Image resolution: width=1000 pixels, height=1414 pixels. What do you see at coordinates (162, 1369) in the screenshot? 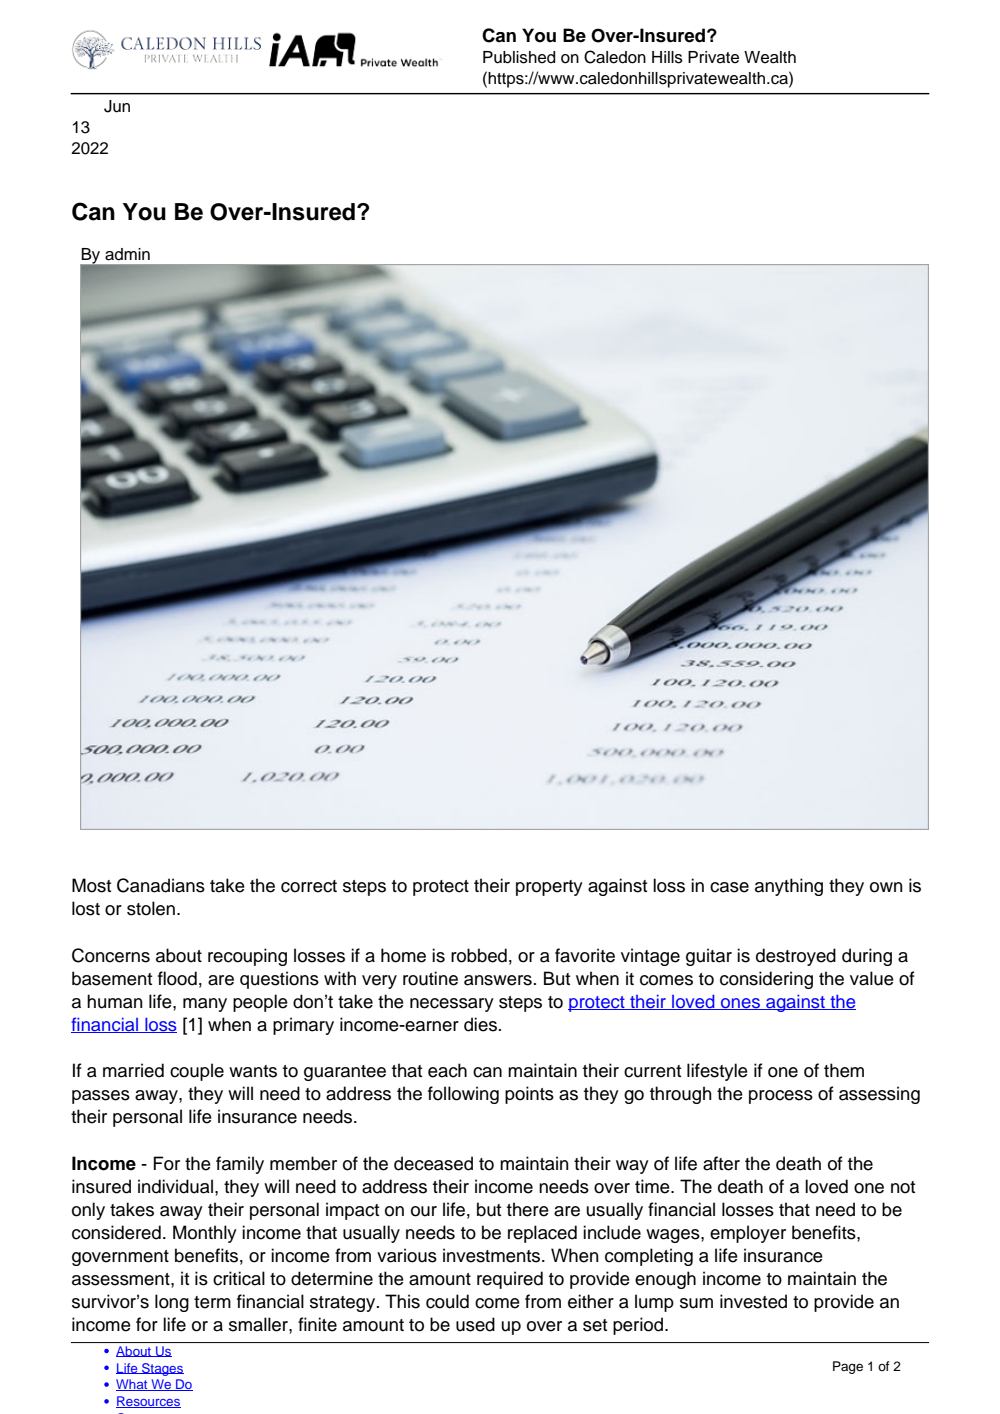
I see `Stages` at bounding box center [162, 1369].
